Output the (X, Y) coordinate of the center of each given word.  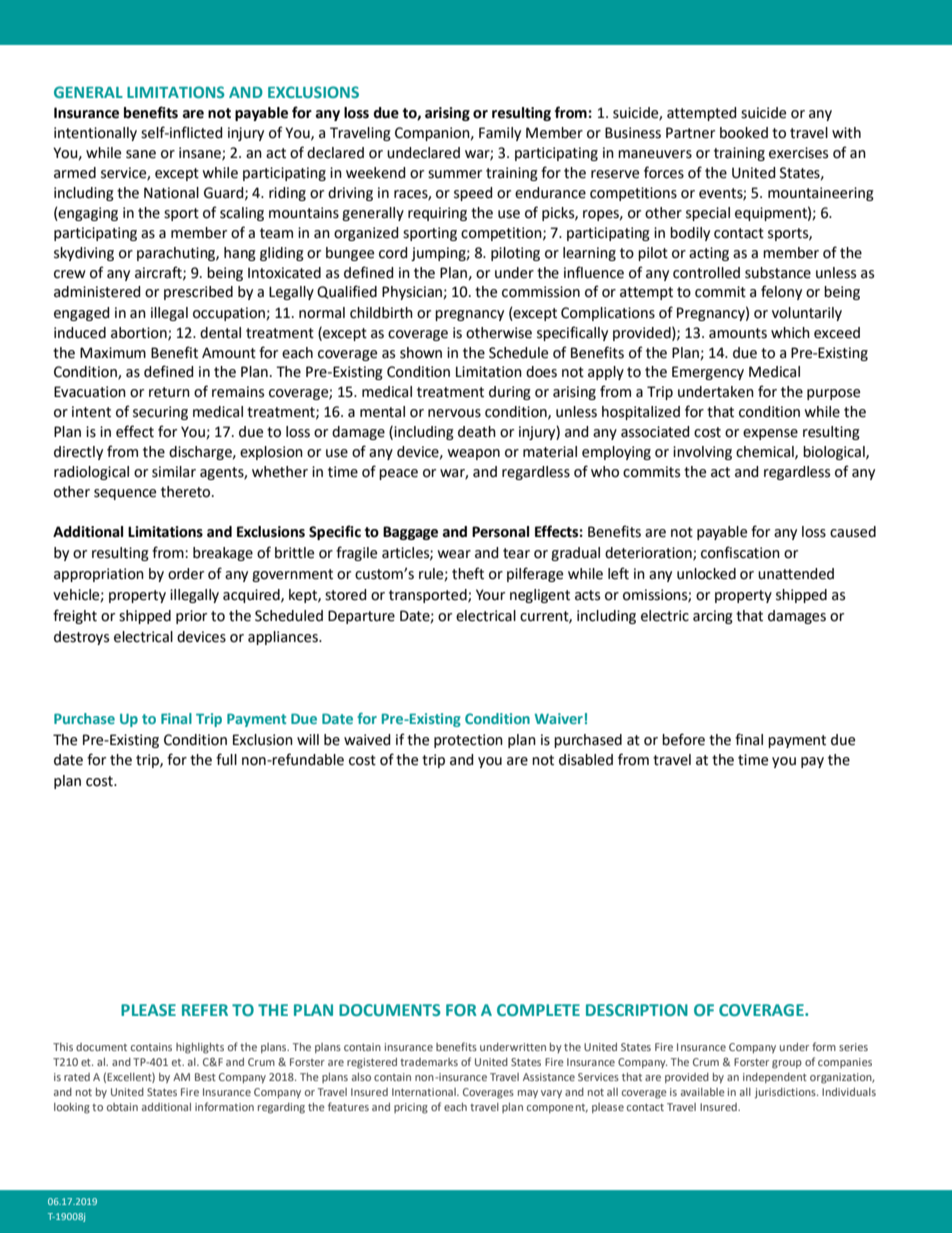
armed (75, 173)
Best (205, 1077)
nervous (454, 413)
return (169, 392)
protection (468, 741)
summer (455, 174)
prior (191, 617)
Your (490, 595)
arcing (713, 617)
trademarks (429, 1062)
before (683, 739)
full (226, 759)
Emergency (708, 373)
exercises (798, 153)
